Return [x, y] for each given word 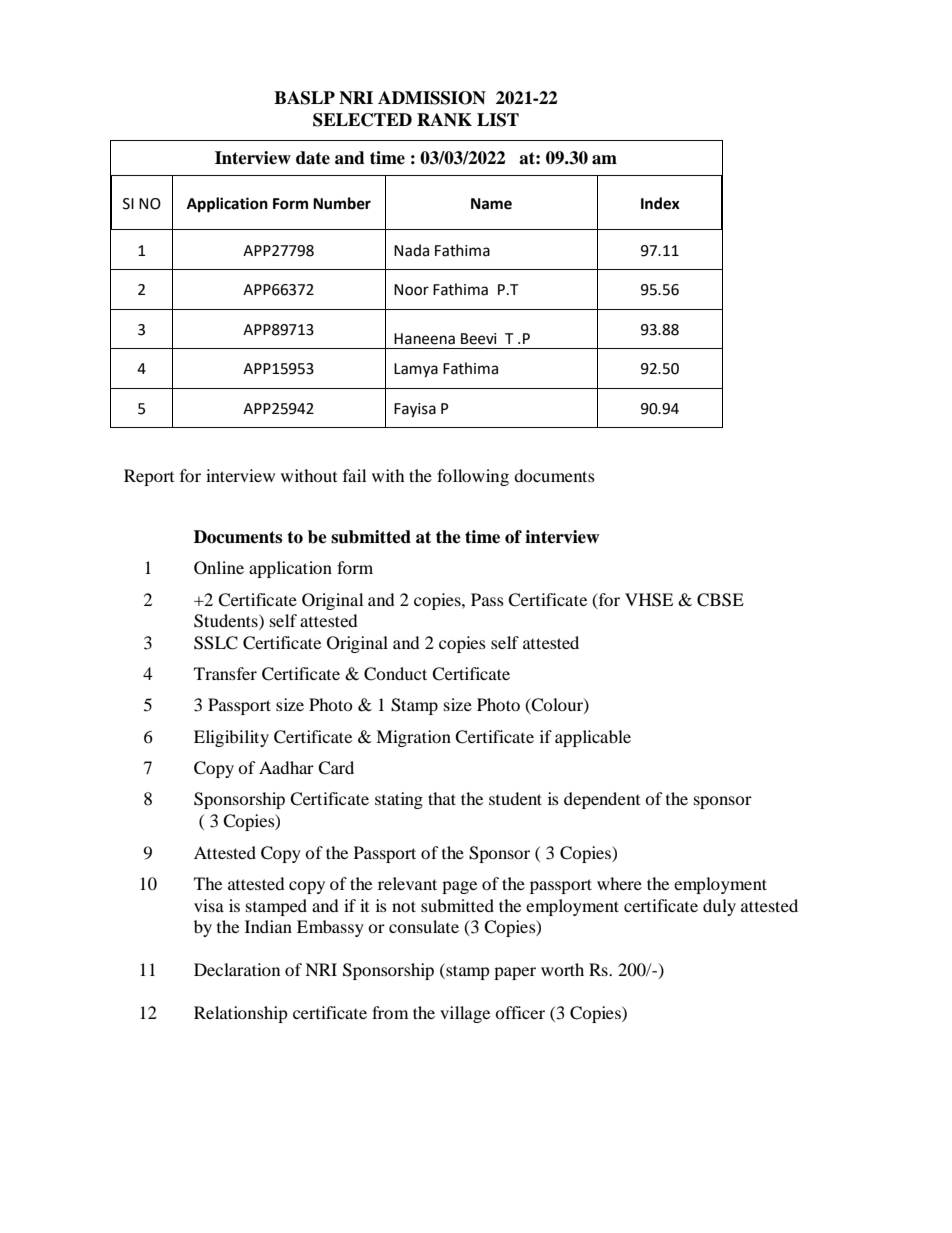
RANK [444, 119]
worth [562, 969]
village [465, 1014]
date [313, 158]
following [473, 477]
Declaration [237, 969]
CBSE [720, 600]
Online [219, 568]
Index [660, 203]
